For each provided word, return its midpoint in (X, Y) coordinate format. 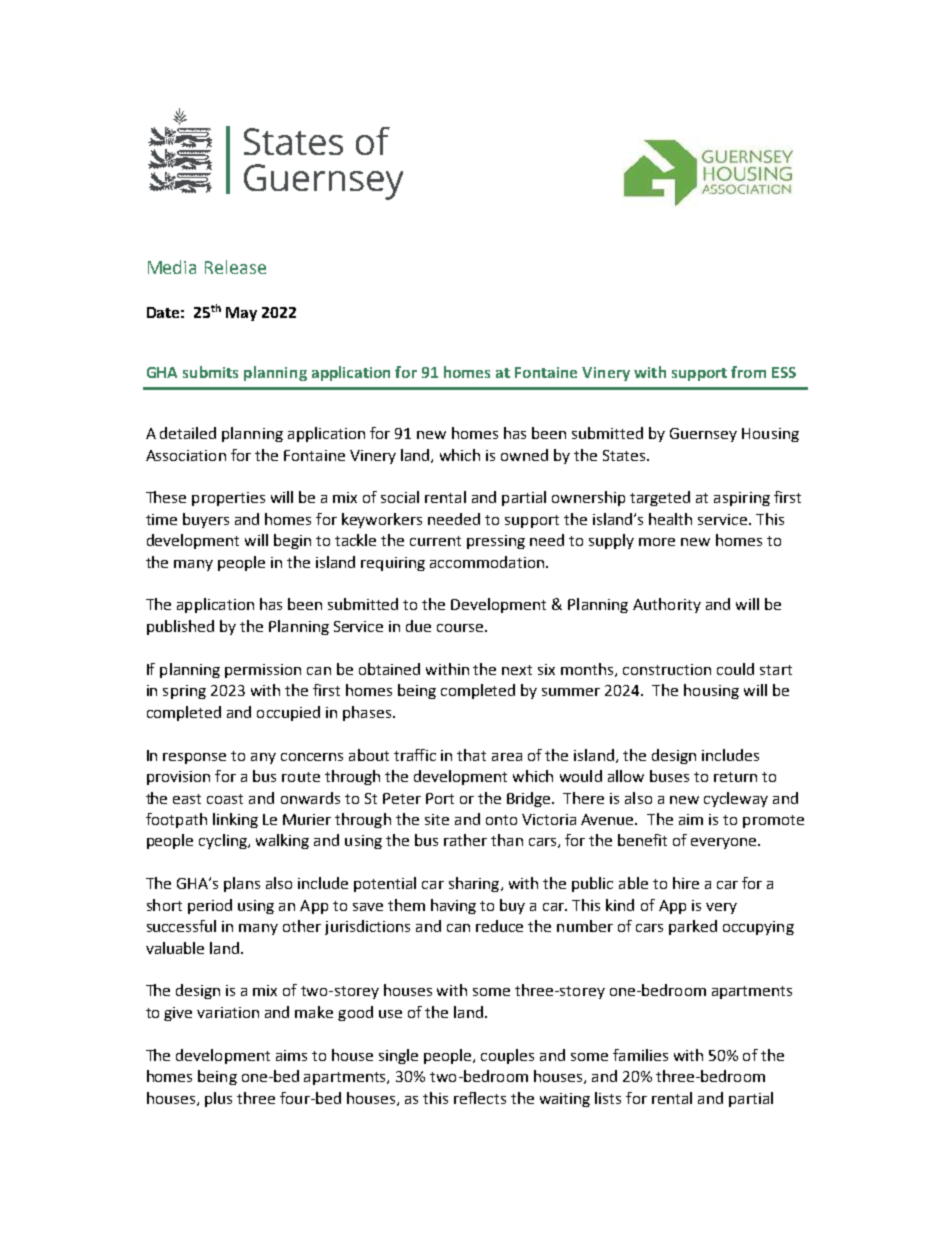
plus (218, 1099)
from (748, 372)
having (453, 906)
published (180, 627)
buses (669, 776)
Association (186, 455)
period (210, 906)
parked (693, 927)
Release (235, 267)
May (241, 314)
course (461, 628)
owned (524, 455)
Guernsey (703, 435)
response (194, 758)
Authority (667, 605)
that (471, 755)
